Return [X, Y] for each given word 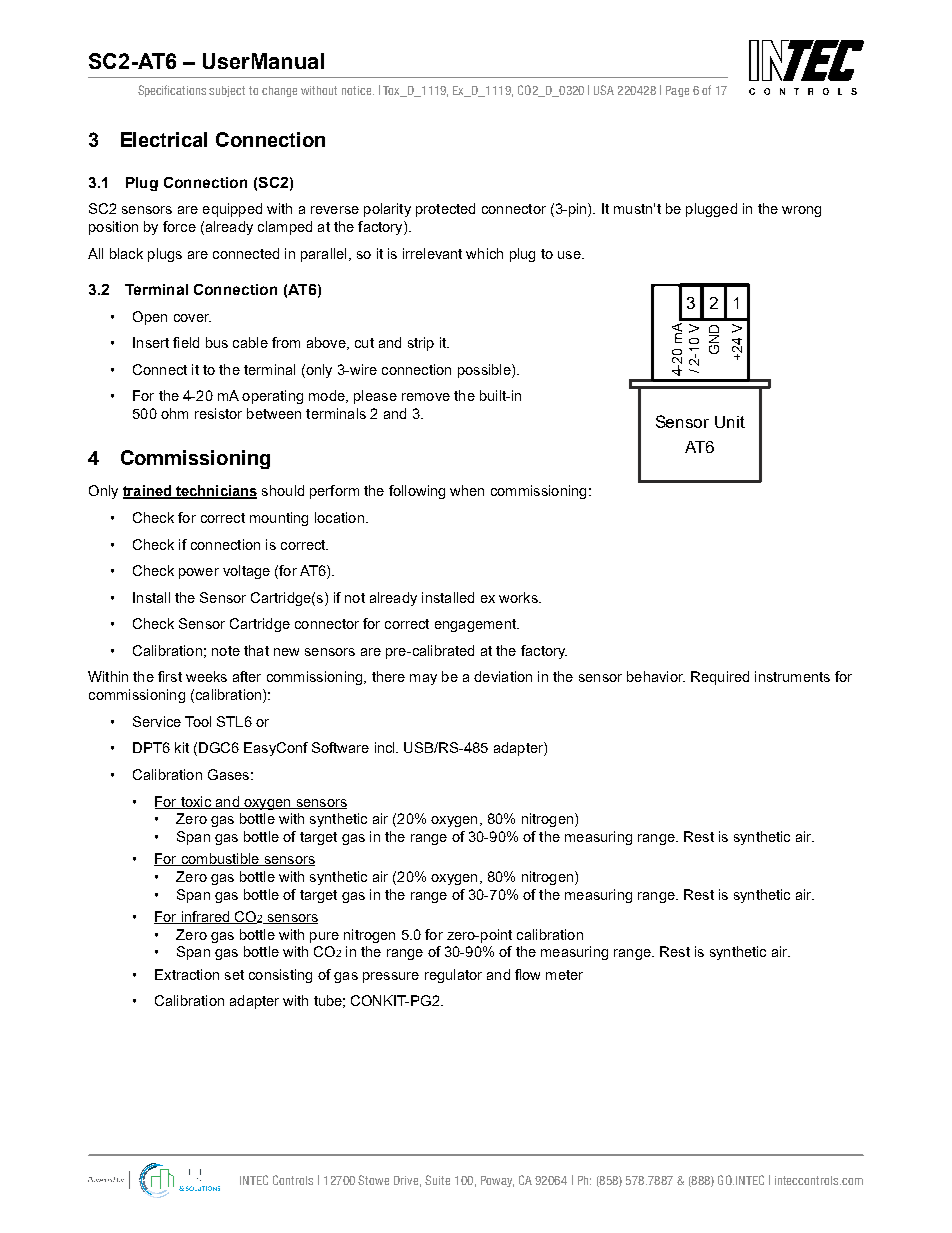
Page [677, 91]
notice [358, 90]
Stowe [373, 1180]
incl [386, 747]
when [467, 490]
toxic [195, 802]
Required [720, 678]
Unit [730, 422]
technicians [215, 492]
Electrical [164, 139]
